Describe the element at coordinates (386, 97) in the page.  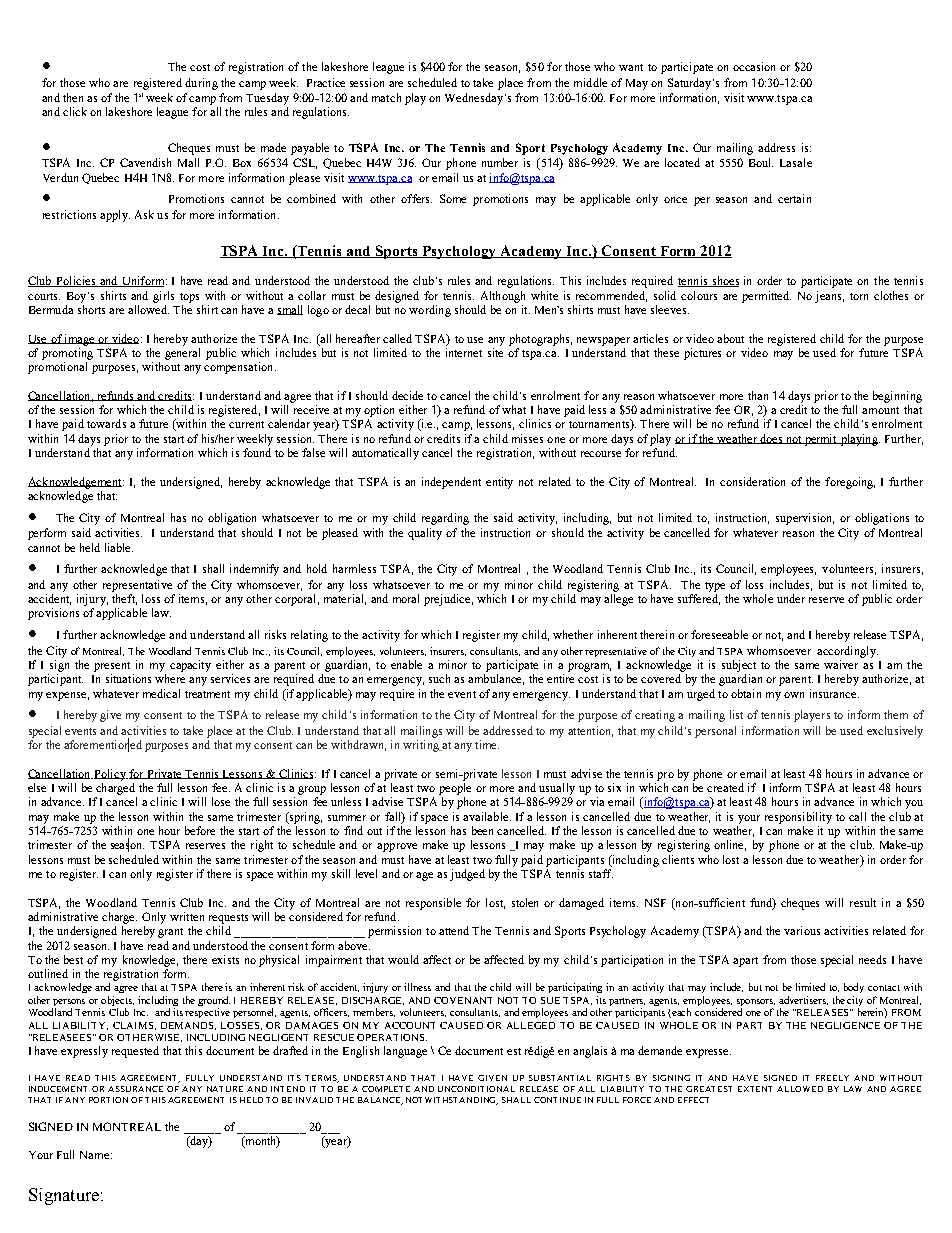
I see `match` at that location.
